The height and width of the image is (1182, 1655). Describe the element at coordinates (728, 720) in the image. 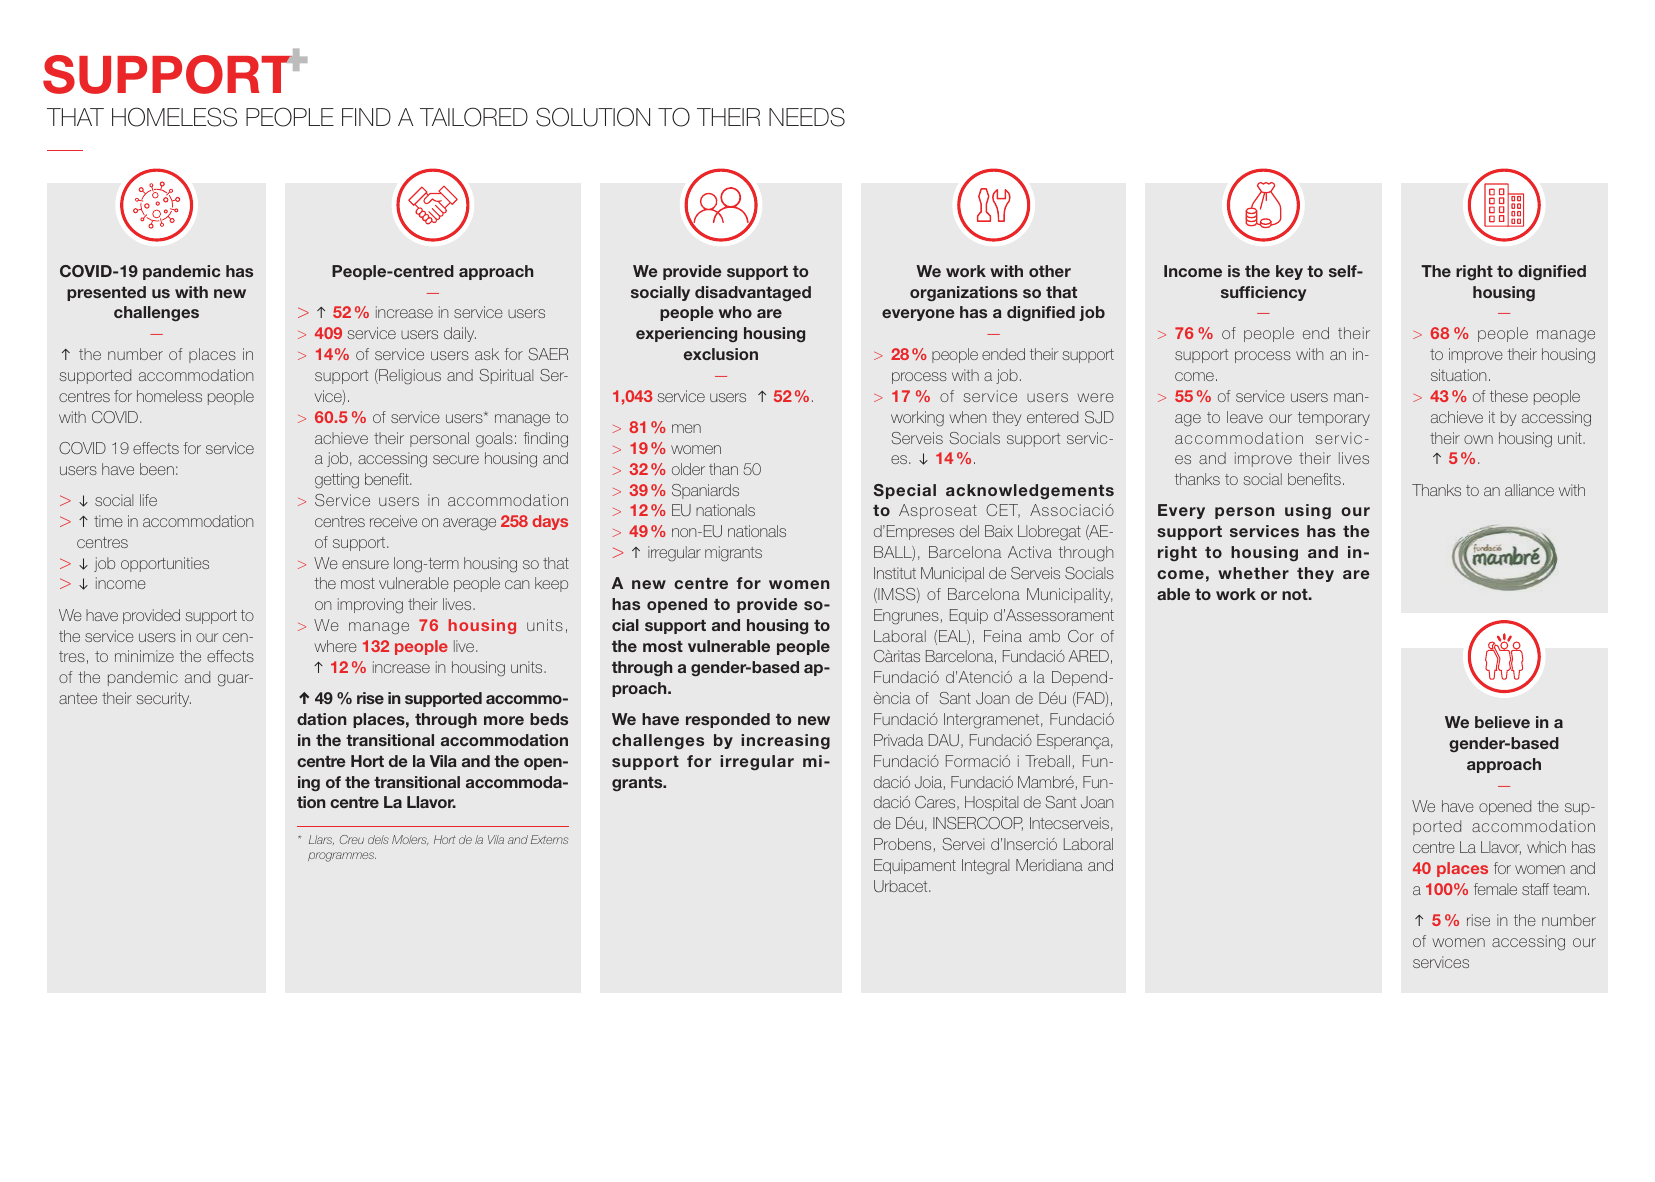

I see `responded` at that location.
